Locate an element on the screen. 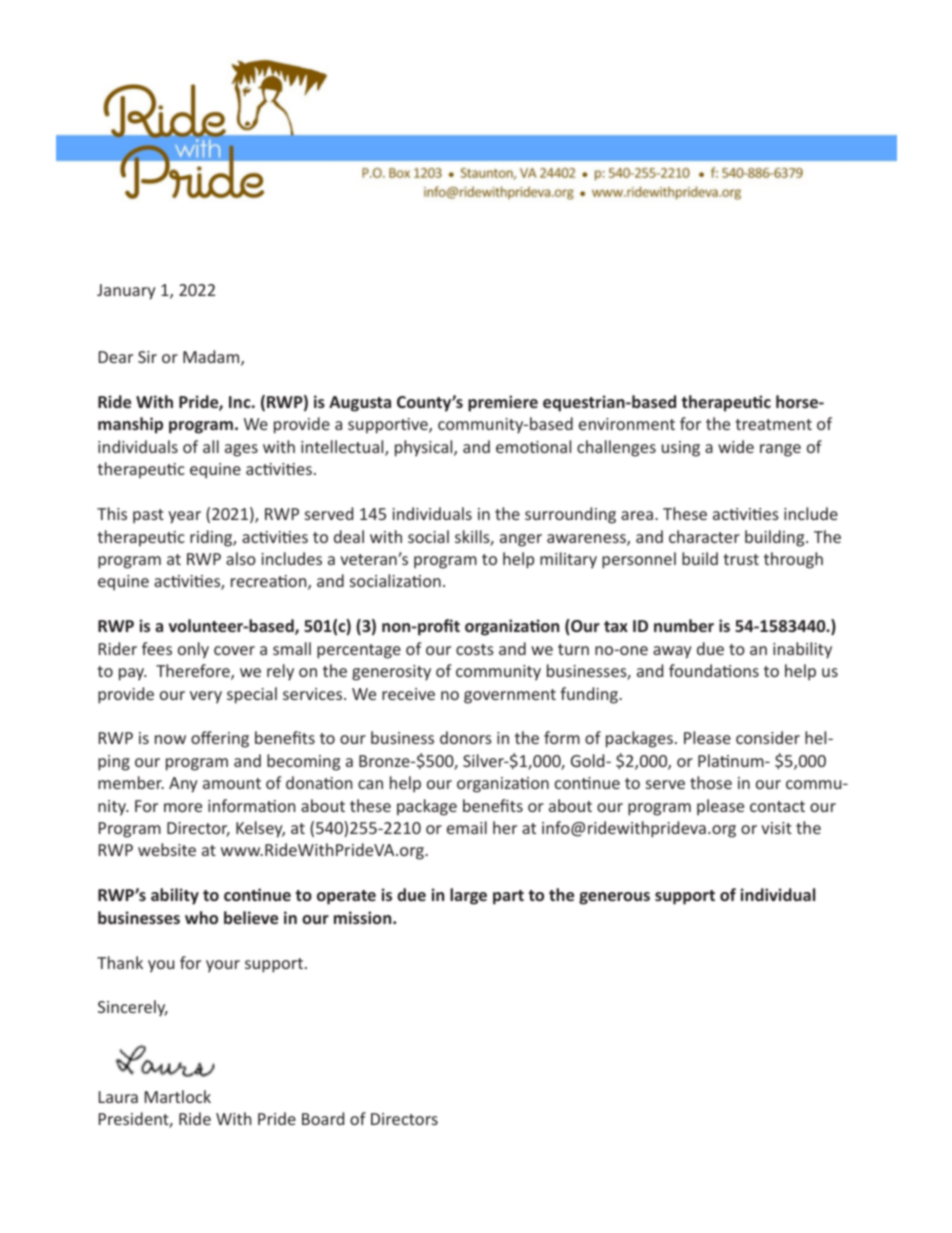 This screenshot has height=1233, width=952. treatment is located at coordinates (773, 424).
